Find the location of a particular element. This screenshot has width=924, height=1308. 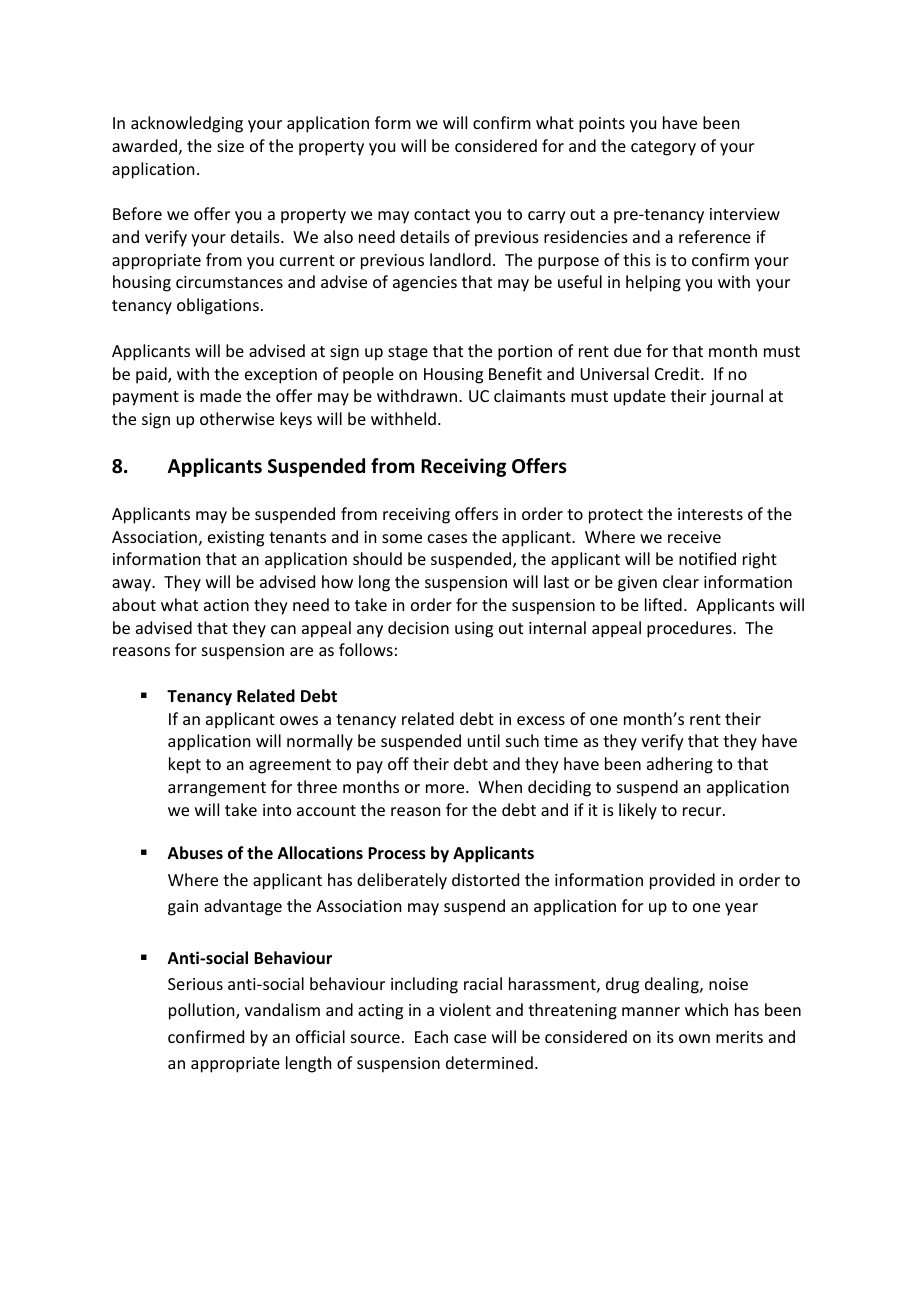

contact is located at coordinates (442, 214).
